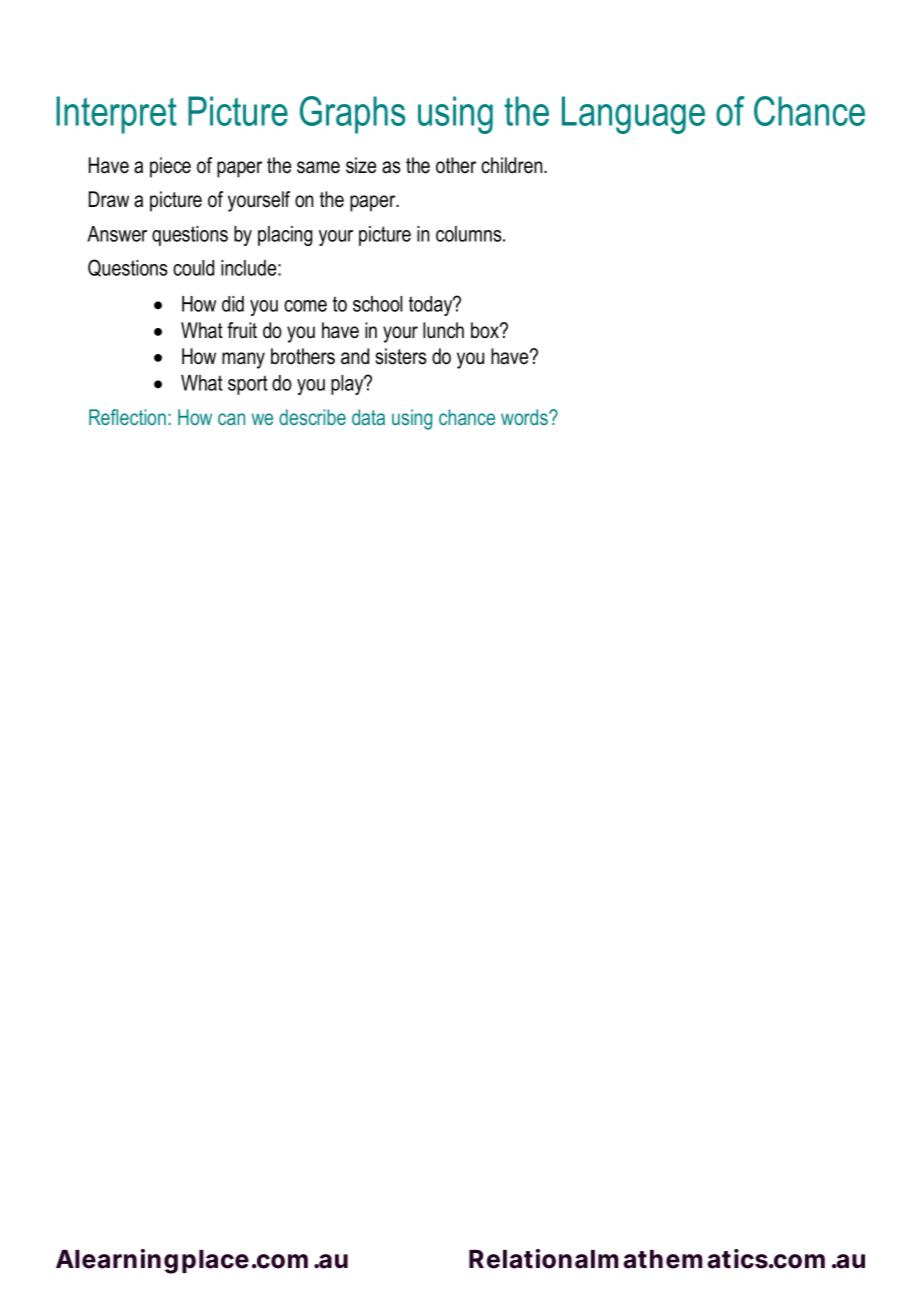 This screenshot has height=1308, width=924. Describe the element at coordinates (513, 165) in the screenshot. I see `children` at that location.
